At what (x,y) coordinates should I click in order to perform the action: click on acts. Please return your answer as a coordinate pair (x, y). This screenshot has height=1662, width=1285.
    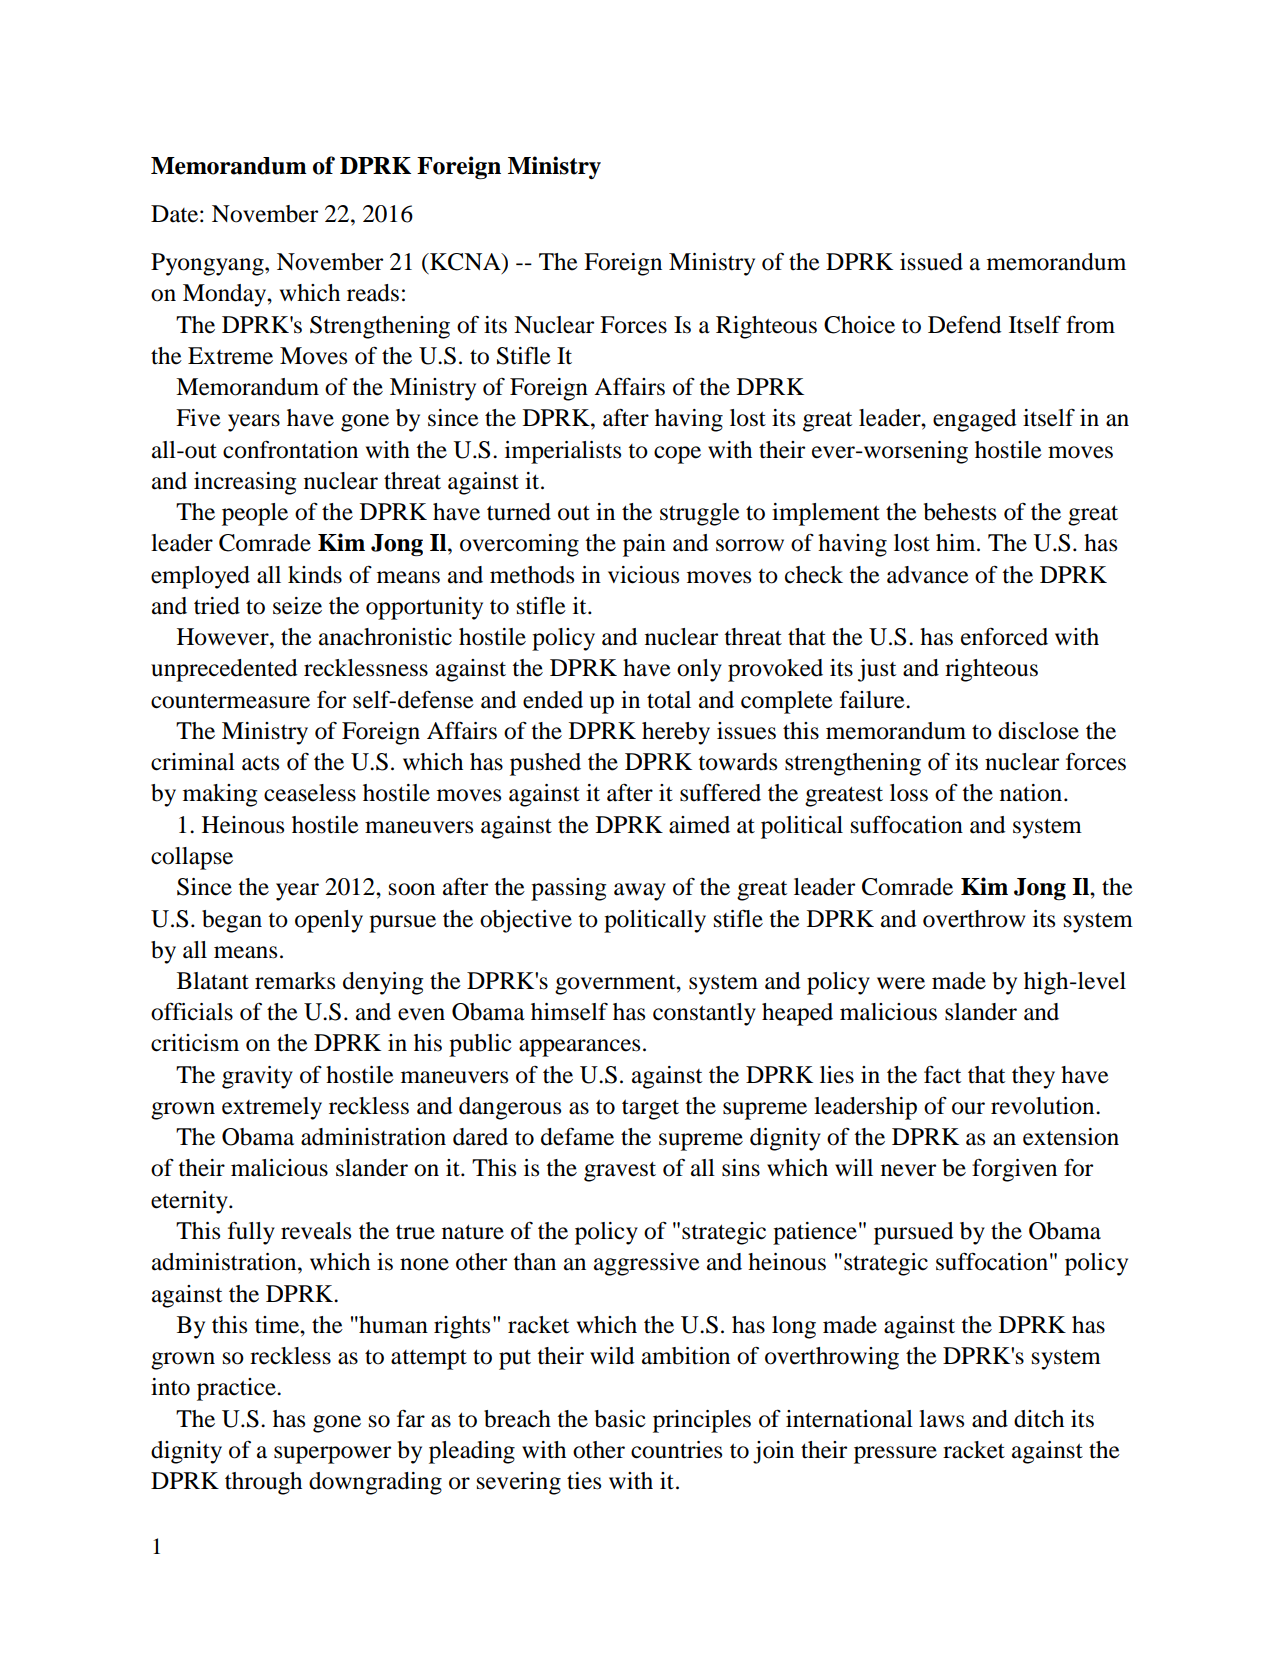
    Looking at the image, I should click on (260, 763).
